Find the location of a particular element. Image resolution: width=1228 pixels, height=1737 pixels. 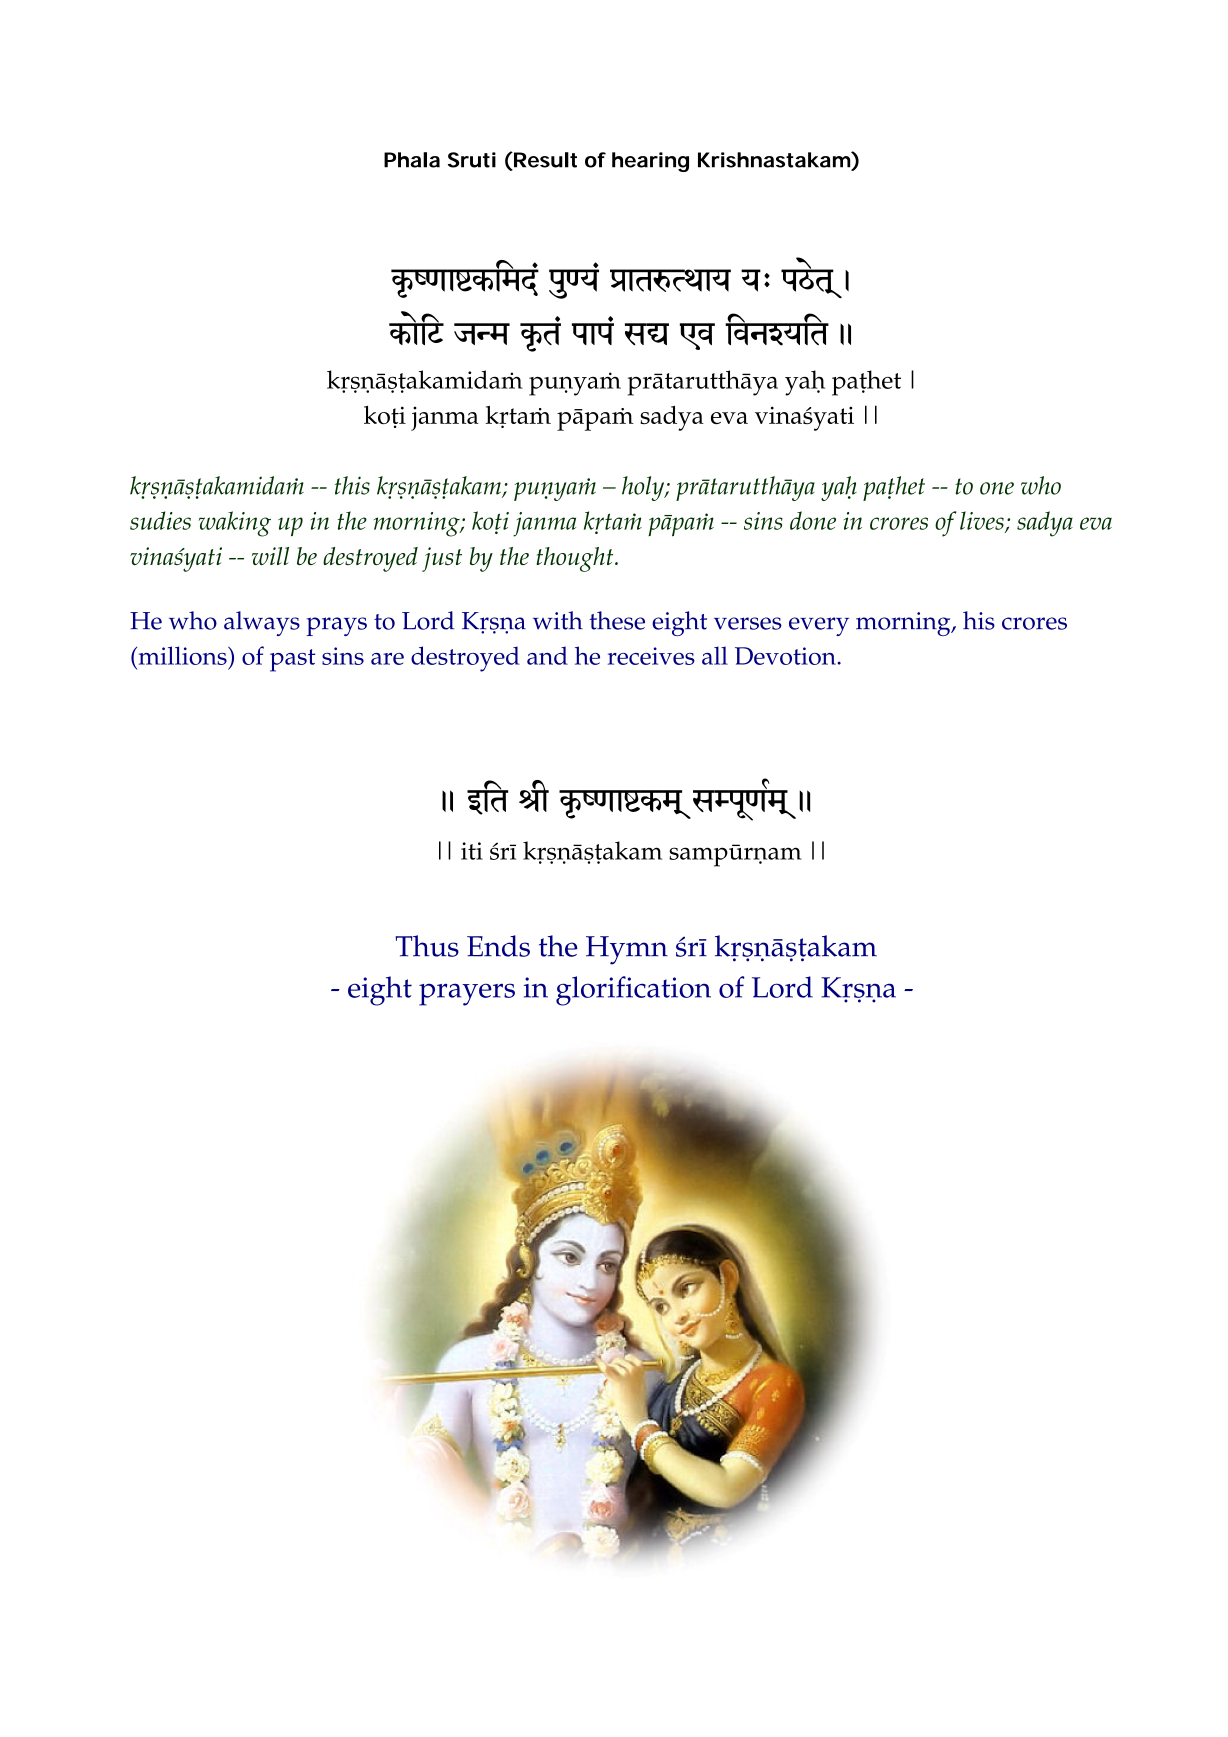

Result is located at coordinates (544, 161).
